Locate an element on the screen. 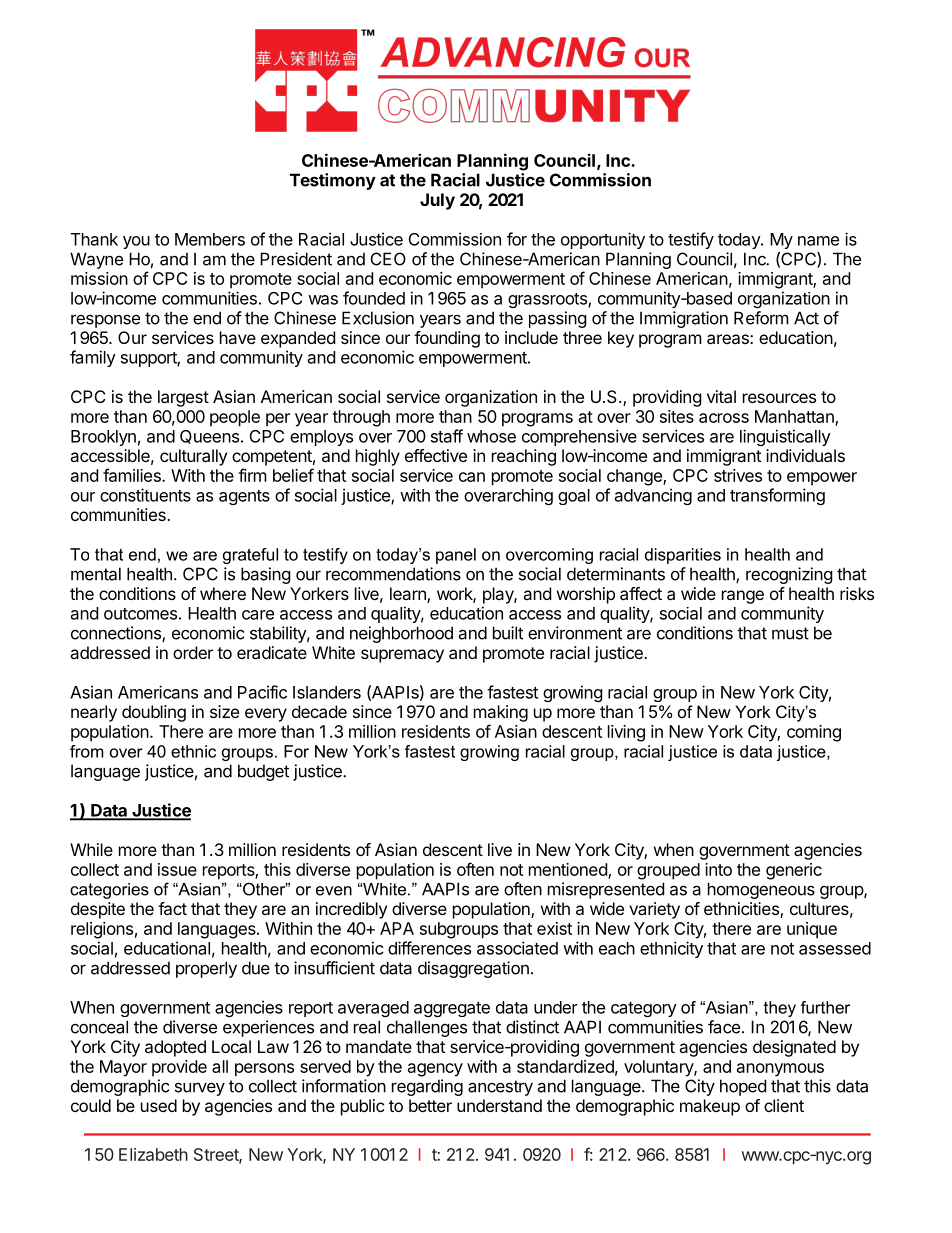  name is located at coordinates (818, 241).
